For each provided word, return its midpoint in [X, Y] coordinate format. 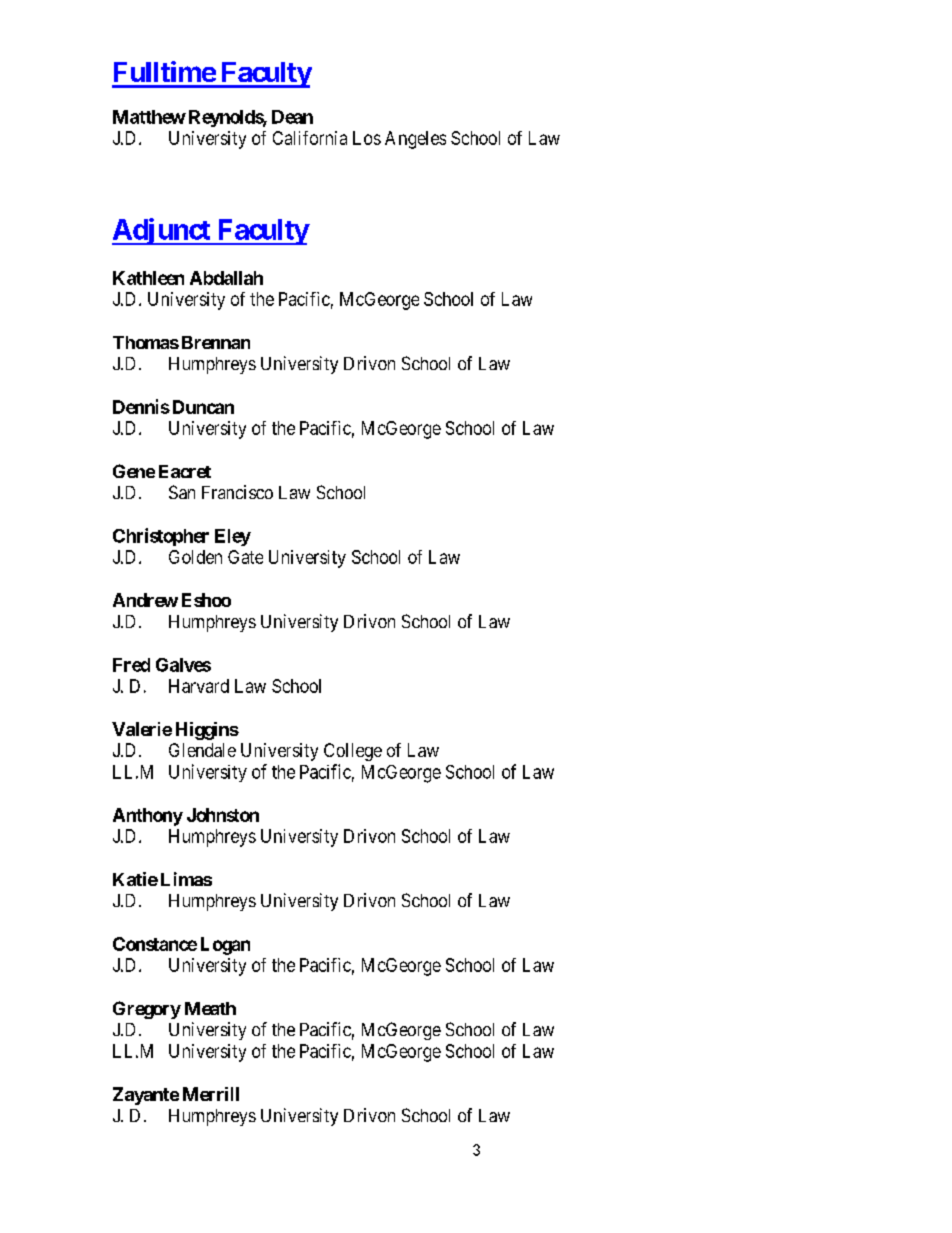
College [353, 752]
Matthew [149, 117]
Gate [245, 557]
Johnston [223, 815]
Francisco [237, 492]
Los [367, 138]
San [182, 492]
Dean [292, 117]
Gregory [147, 1010]
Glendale [202, 750]
